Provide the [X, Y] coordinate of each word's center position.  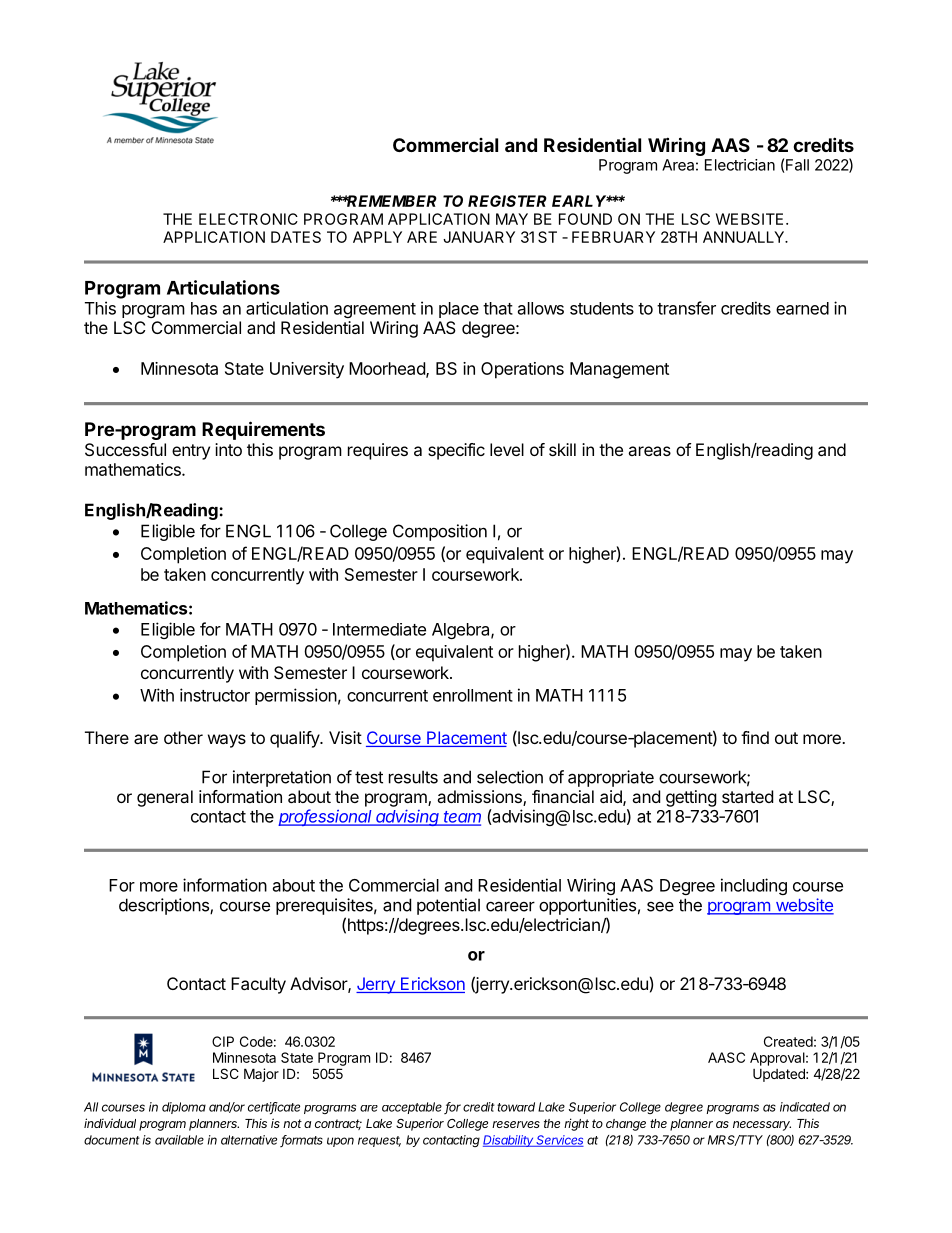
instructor [215, 695]
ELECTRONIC [248, 219]
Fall [797, 165]
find [755, 737]
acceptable [413, 1108]
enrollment [473, 695]
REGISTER [507, 201]
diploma [184, 1108]
